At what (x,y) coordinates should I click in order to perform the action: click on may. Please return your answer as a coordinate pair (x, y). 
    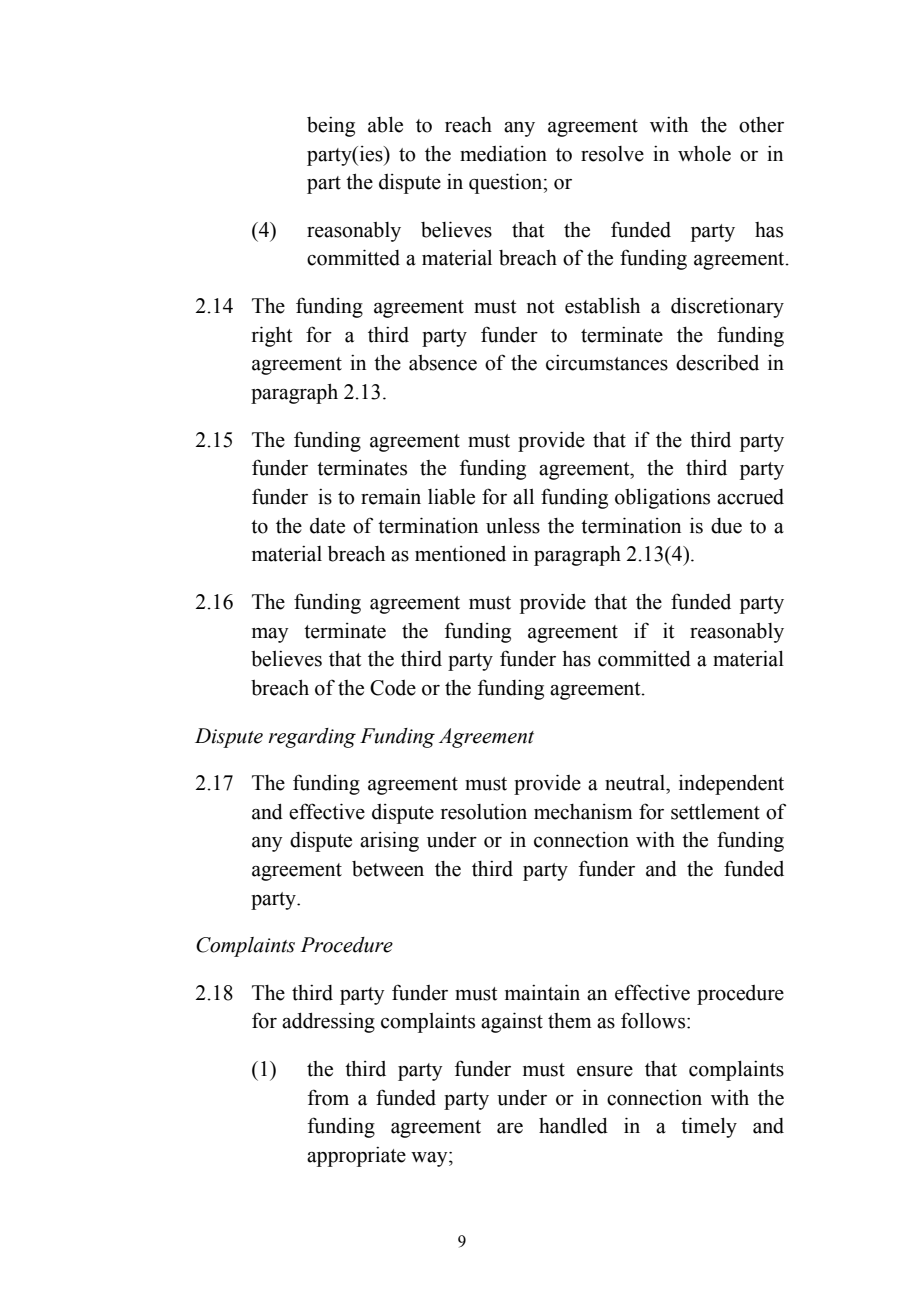
    Looking at the image, I should click on (270, 635).
